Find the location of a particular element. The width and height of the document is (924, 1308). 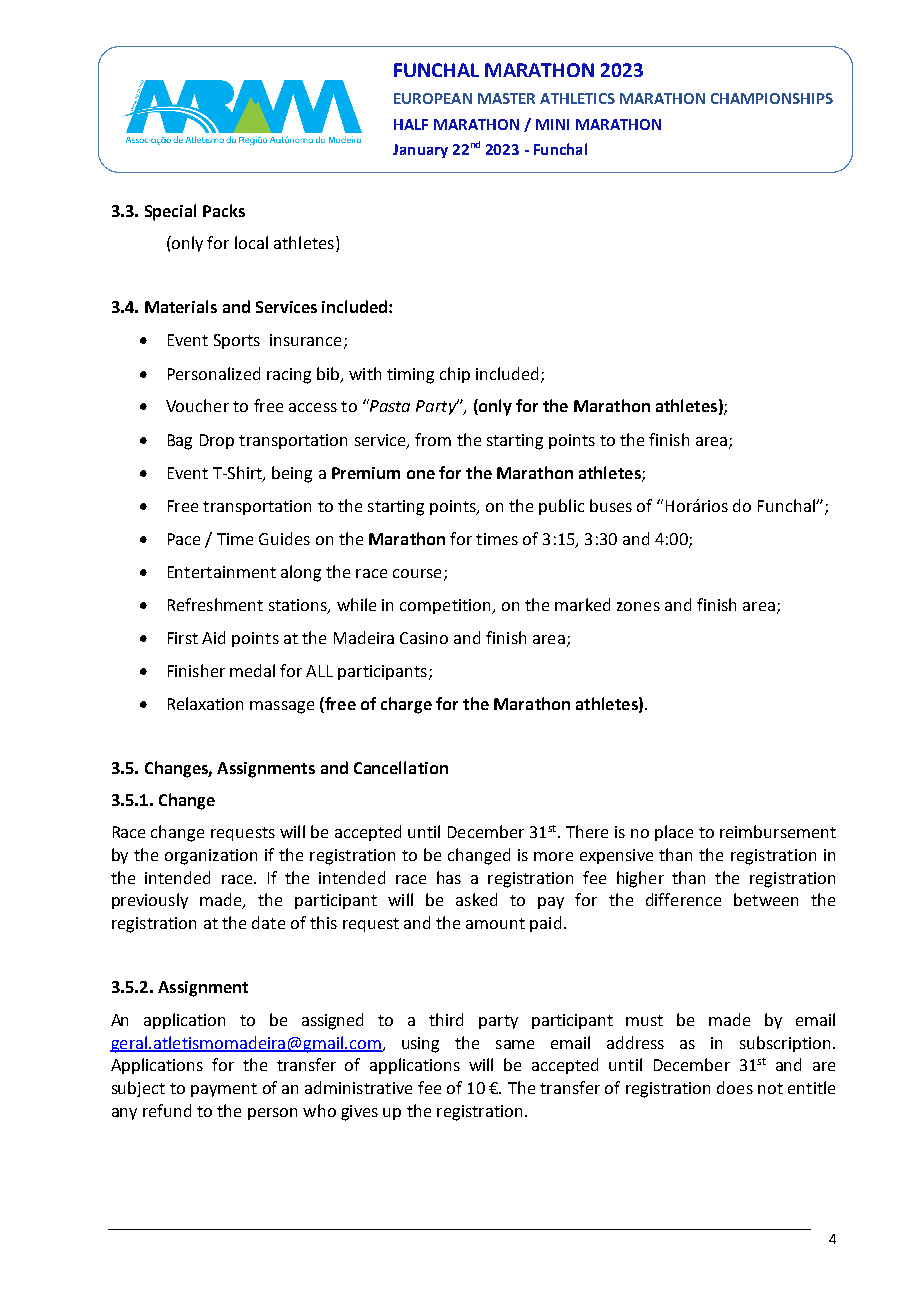

Relaxation is located at coordinates (205, 703).
